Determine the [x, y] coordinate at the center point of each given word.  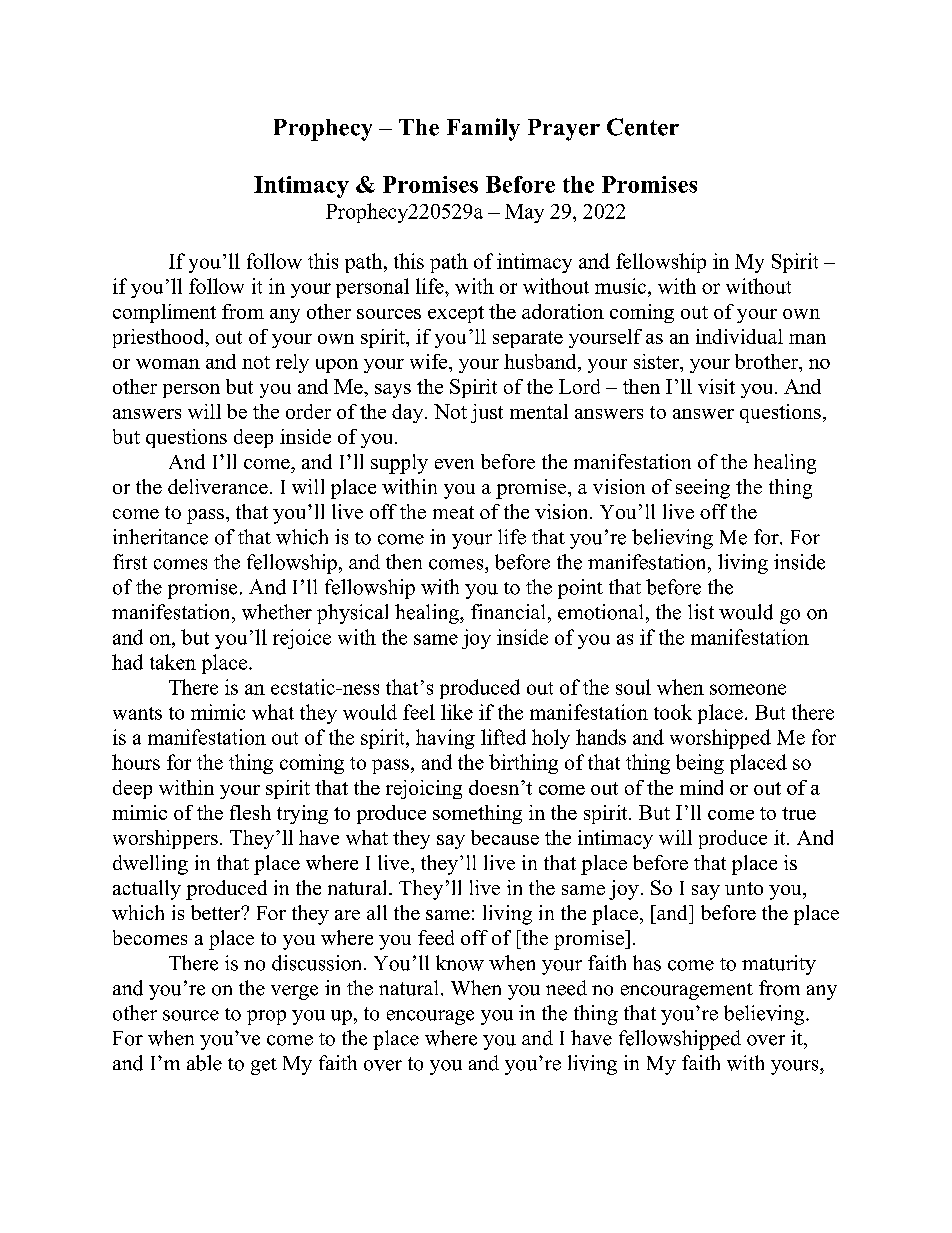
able [204, 1063]
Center [643, 127]
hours [136, 762]
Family [483, 129]
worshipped [720, 739]
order [308, 411]
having [445, 739]
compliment [164, 313]
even [454, 464]
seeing [703, 489]
